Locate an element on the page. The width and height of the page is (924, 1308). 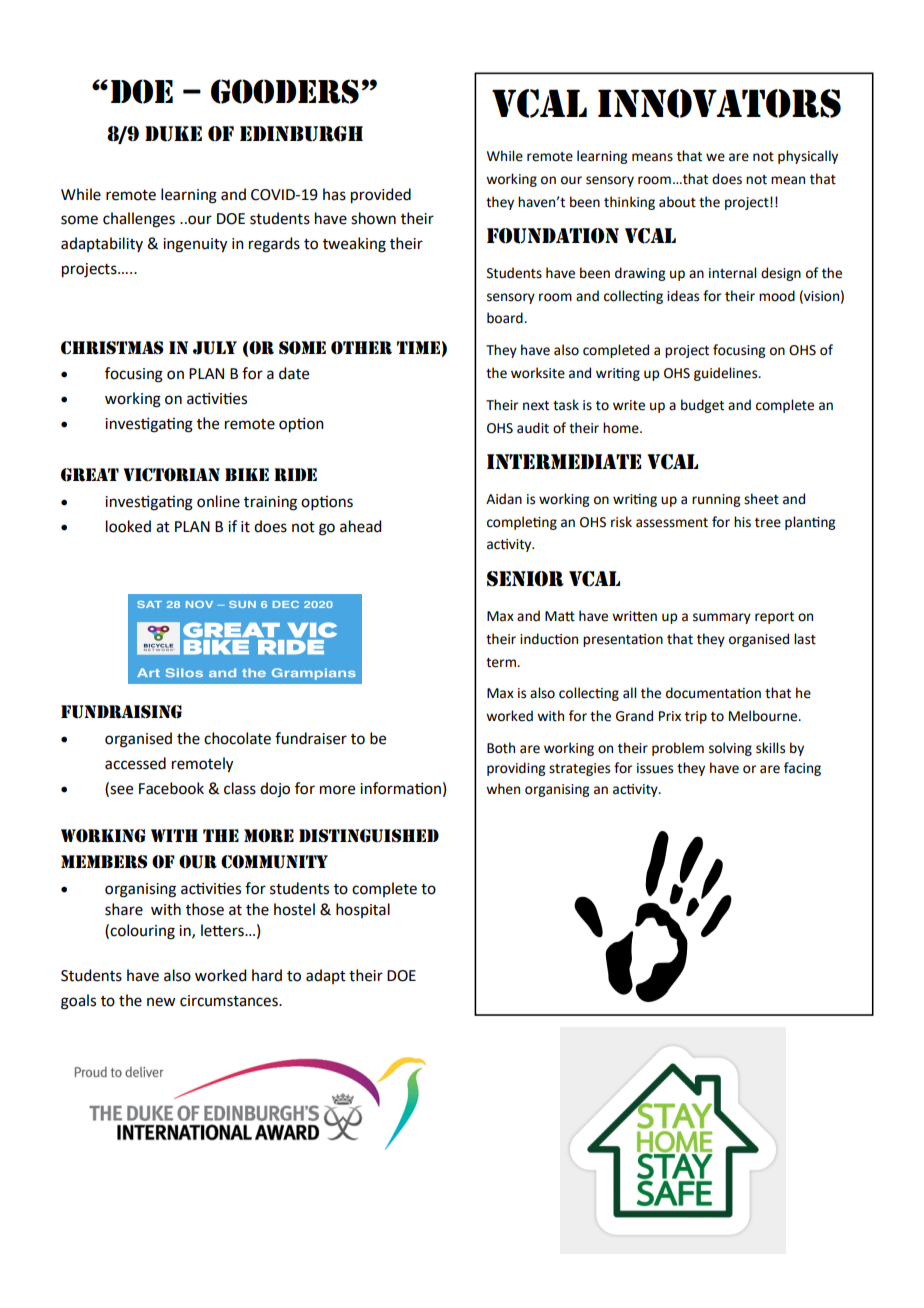
documentation is located at coordinates (713, 693).
